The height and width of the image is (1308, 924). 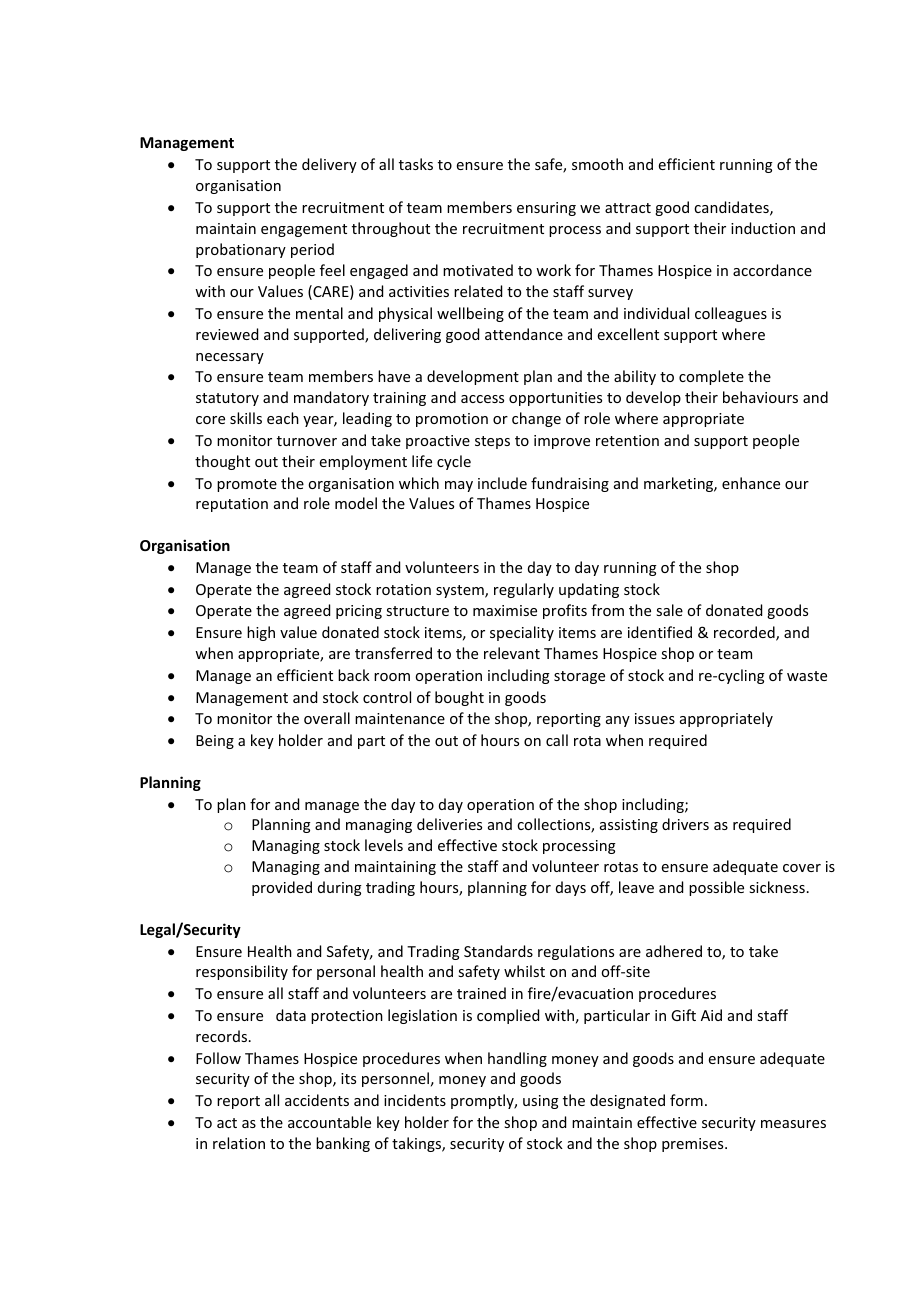 I want to click on relevant, so click(x=512, y=653).
